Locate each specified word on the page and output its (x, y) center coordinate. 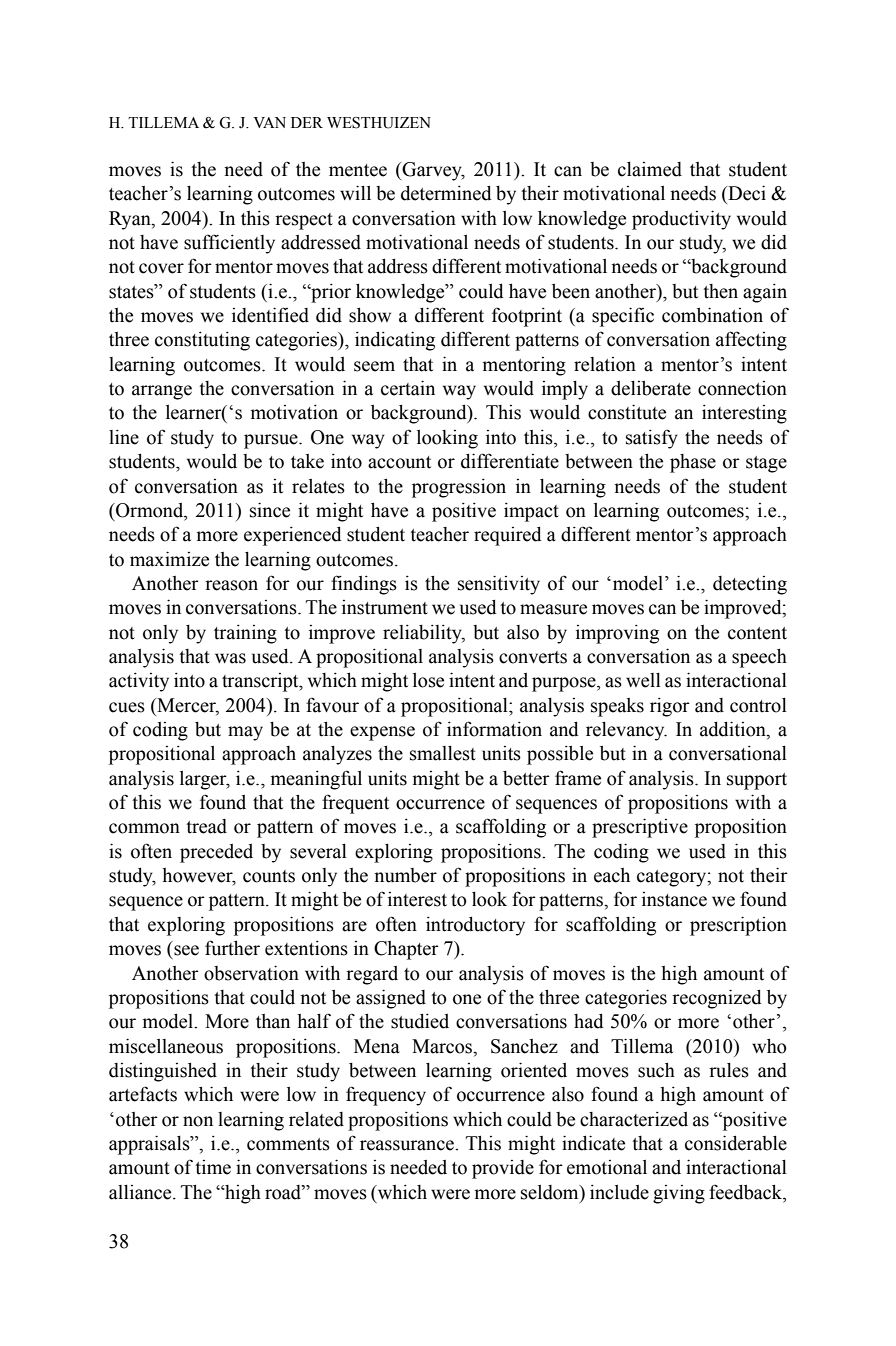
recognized (717, 999)
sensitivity (499, 585)
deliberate (651, 388)
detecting (750, 585)
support (757, 781)
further (232, 948)
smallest (443, 753)
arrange (162, 392)
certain (408, 388)
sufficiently (229, 244)
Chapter (406, 950)
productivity (681, 220)
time (213, 1167)
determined (446, 193)
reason (231, 585)
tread (206, 826)
